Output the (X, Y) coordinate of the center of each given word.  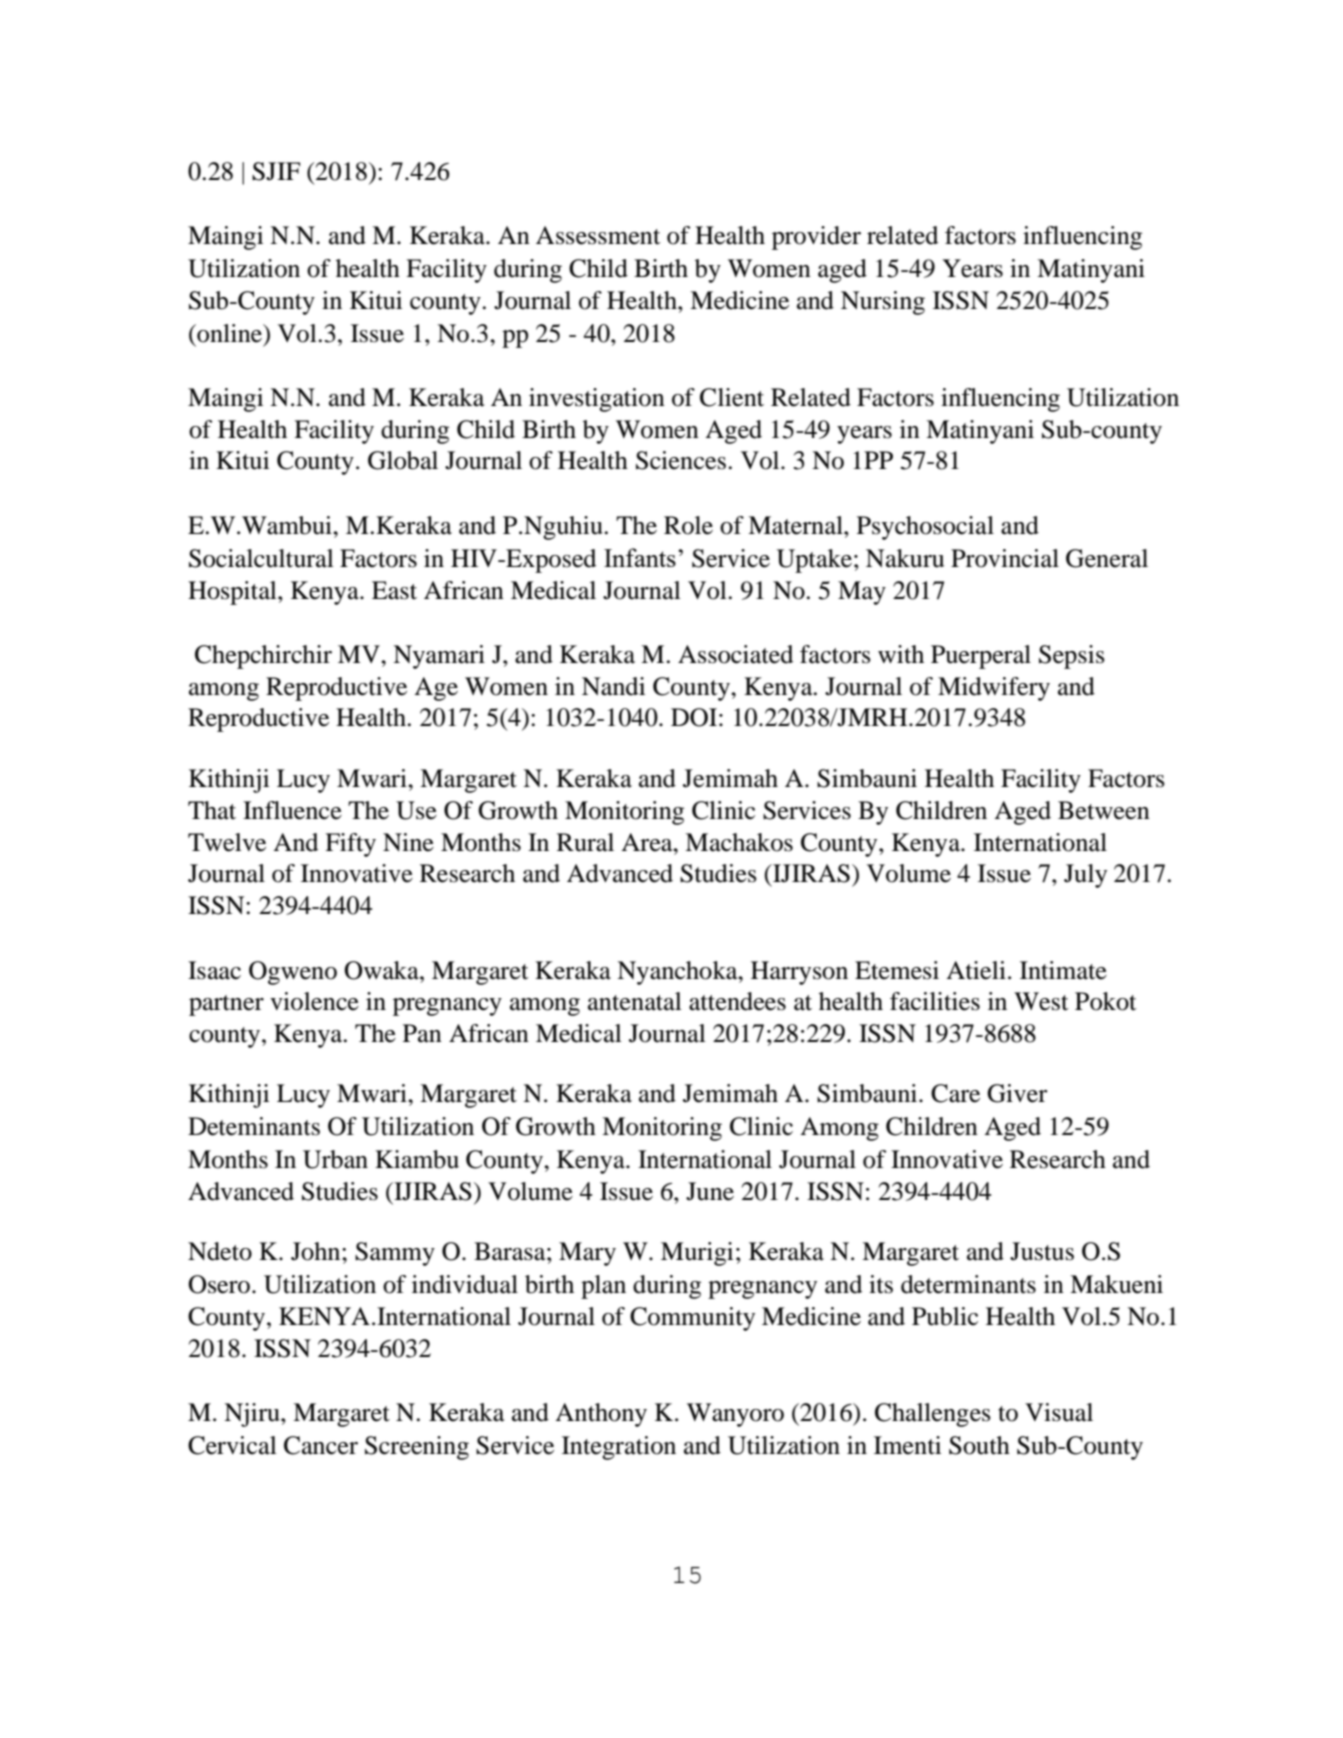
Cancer (321, 1445)
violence (314, 1001)
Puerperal (981, 657)
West (1041, 1001)
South (979, 1445)
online (230, 334)
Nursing (883, 303)
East (394, 590)
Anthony (601, 1415)
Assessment (598, 235)
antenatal (635, 1001)
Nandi (613, 686)
